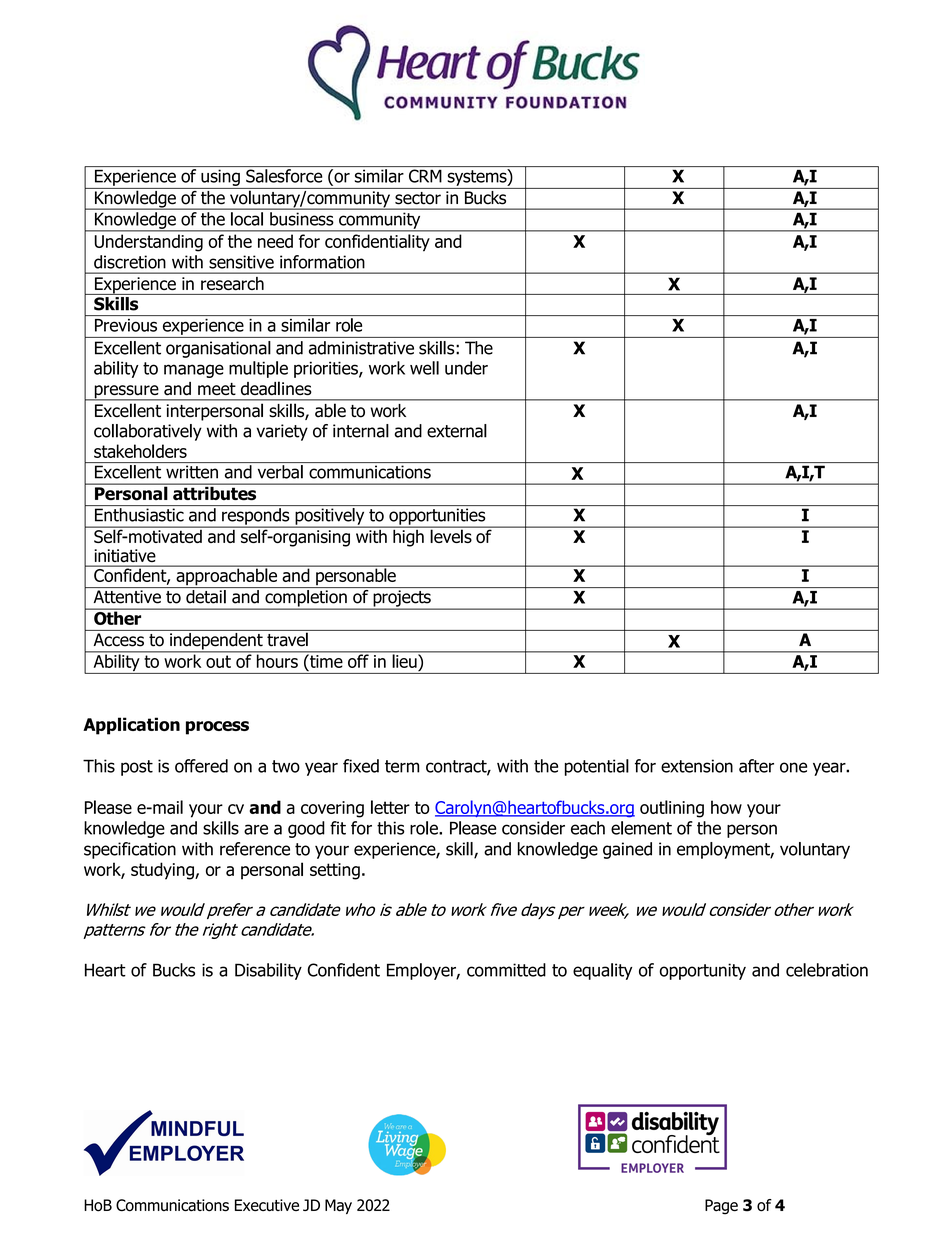  Describe the element at coordinates (425, 176) in the screenshot. I see `CRM` at that location.
